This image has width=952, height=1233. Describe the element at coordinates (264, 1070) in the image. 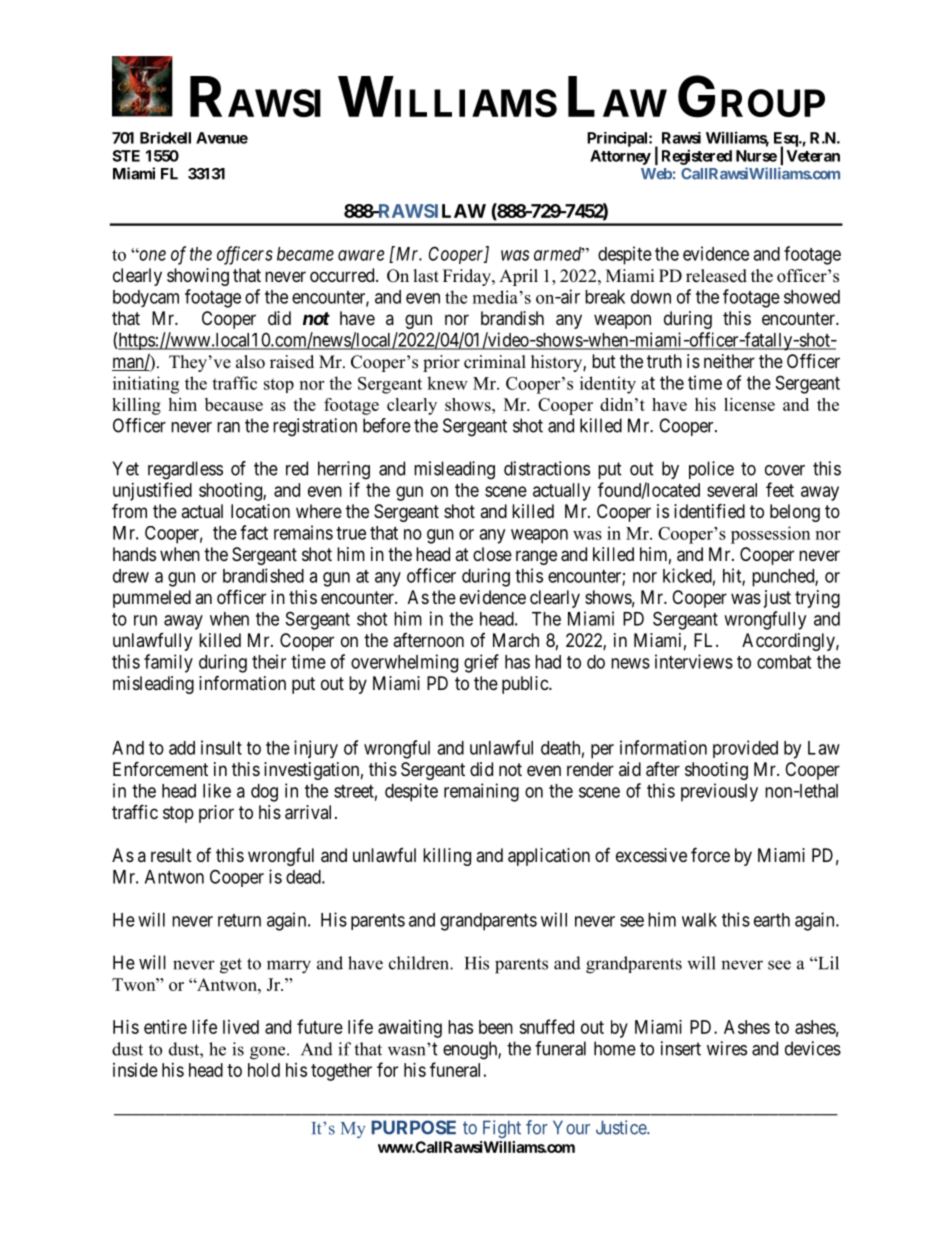

I see `hold` at that location.
